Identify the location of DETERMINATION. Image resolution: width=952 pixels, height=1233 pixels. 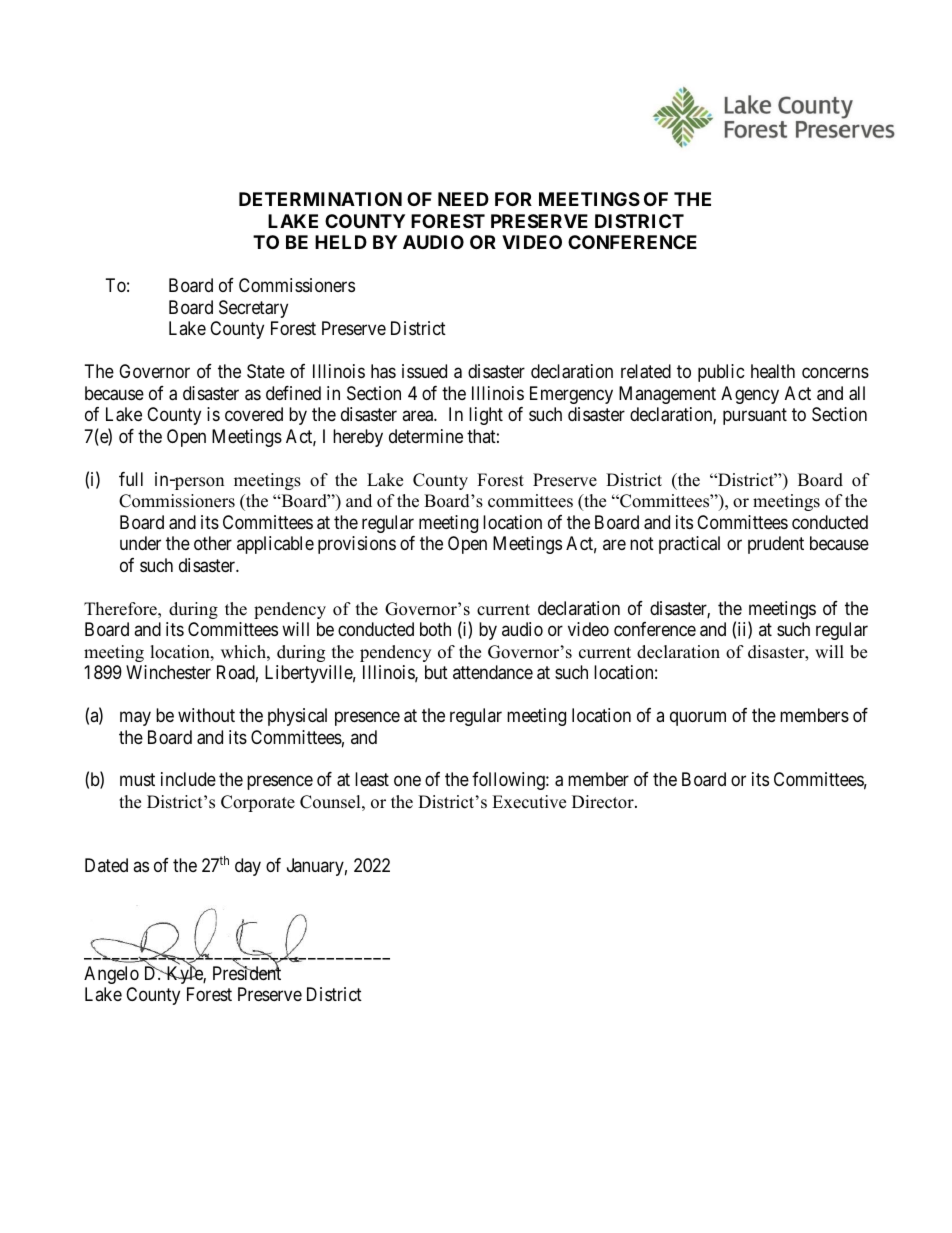
(320, 199).
